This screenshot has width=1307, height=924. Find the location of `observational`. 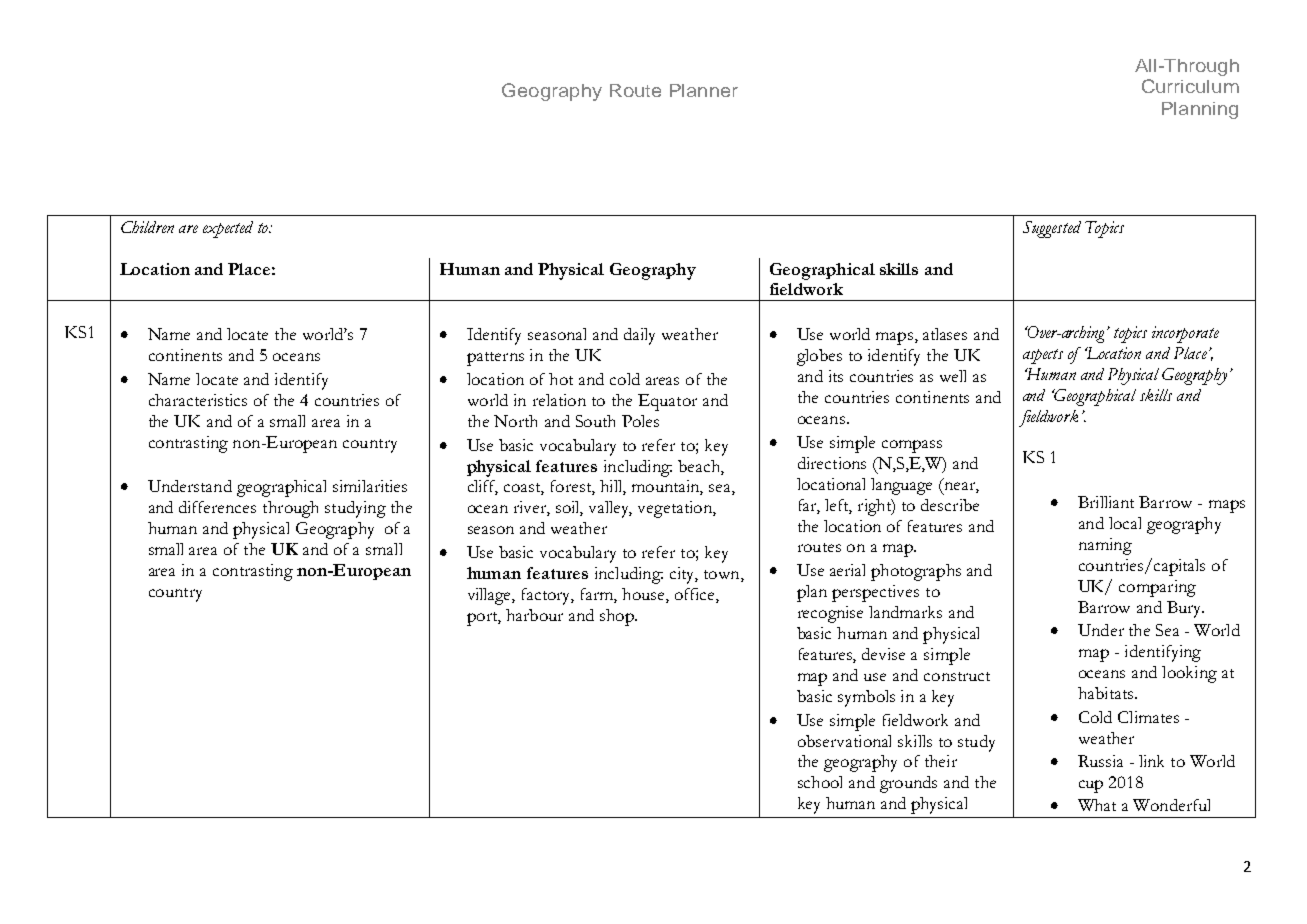

observational is located at coordinates (844, 741).
